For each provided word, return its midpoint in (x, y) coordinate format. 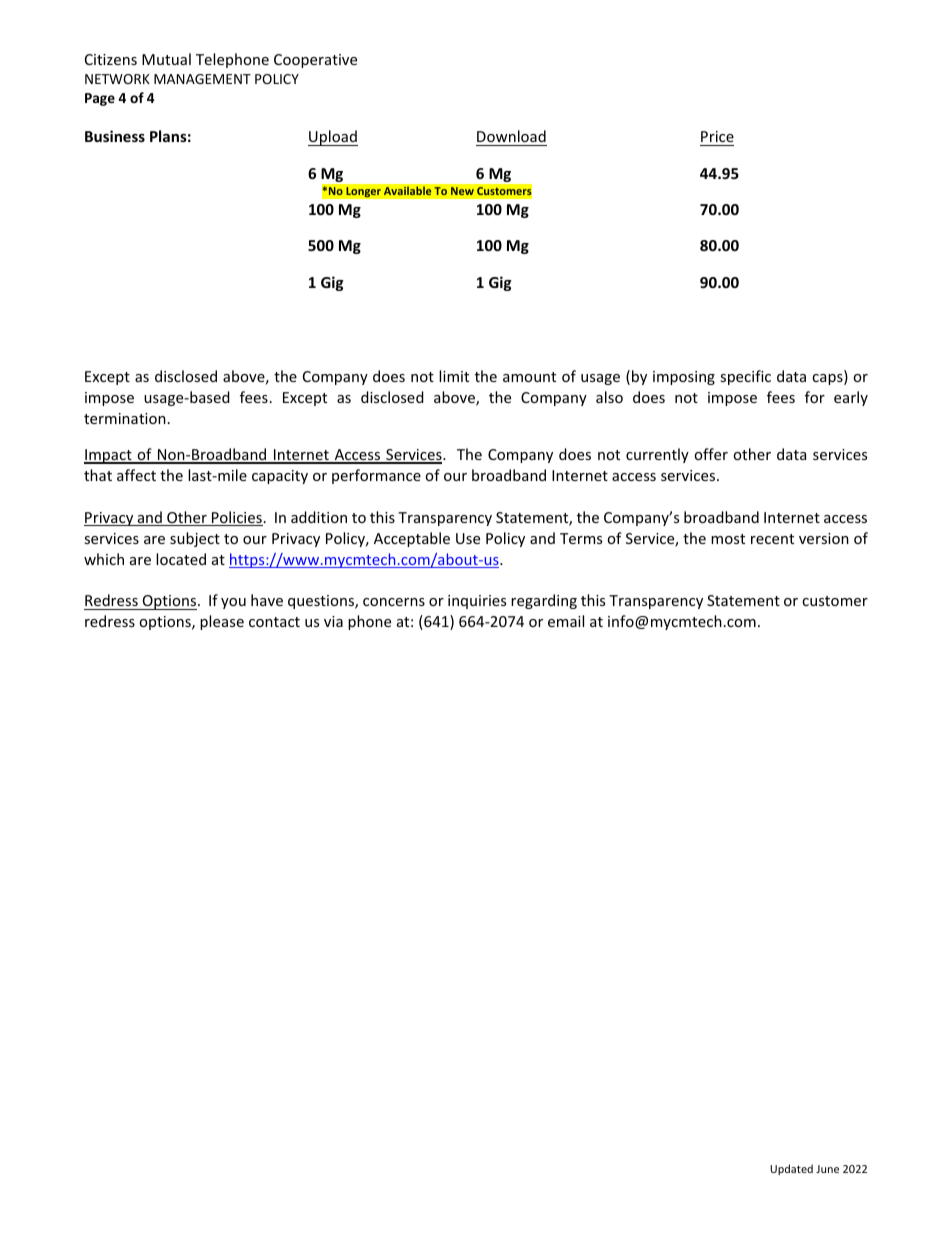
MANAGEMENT (202, 79)
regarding (544, 601)
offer (711, 454)
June (827, 1169)
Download (511, 136)
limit (454, 376)
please (222, 622)
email (566, 621)
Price (717, 136)
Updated (791, 1169)
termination (125, 418)
